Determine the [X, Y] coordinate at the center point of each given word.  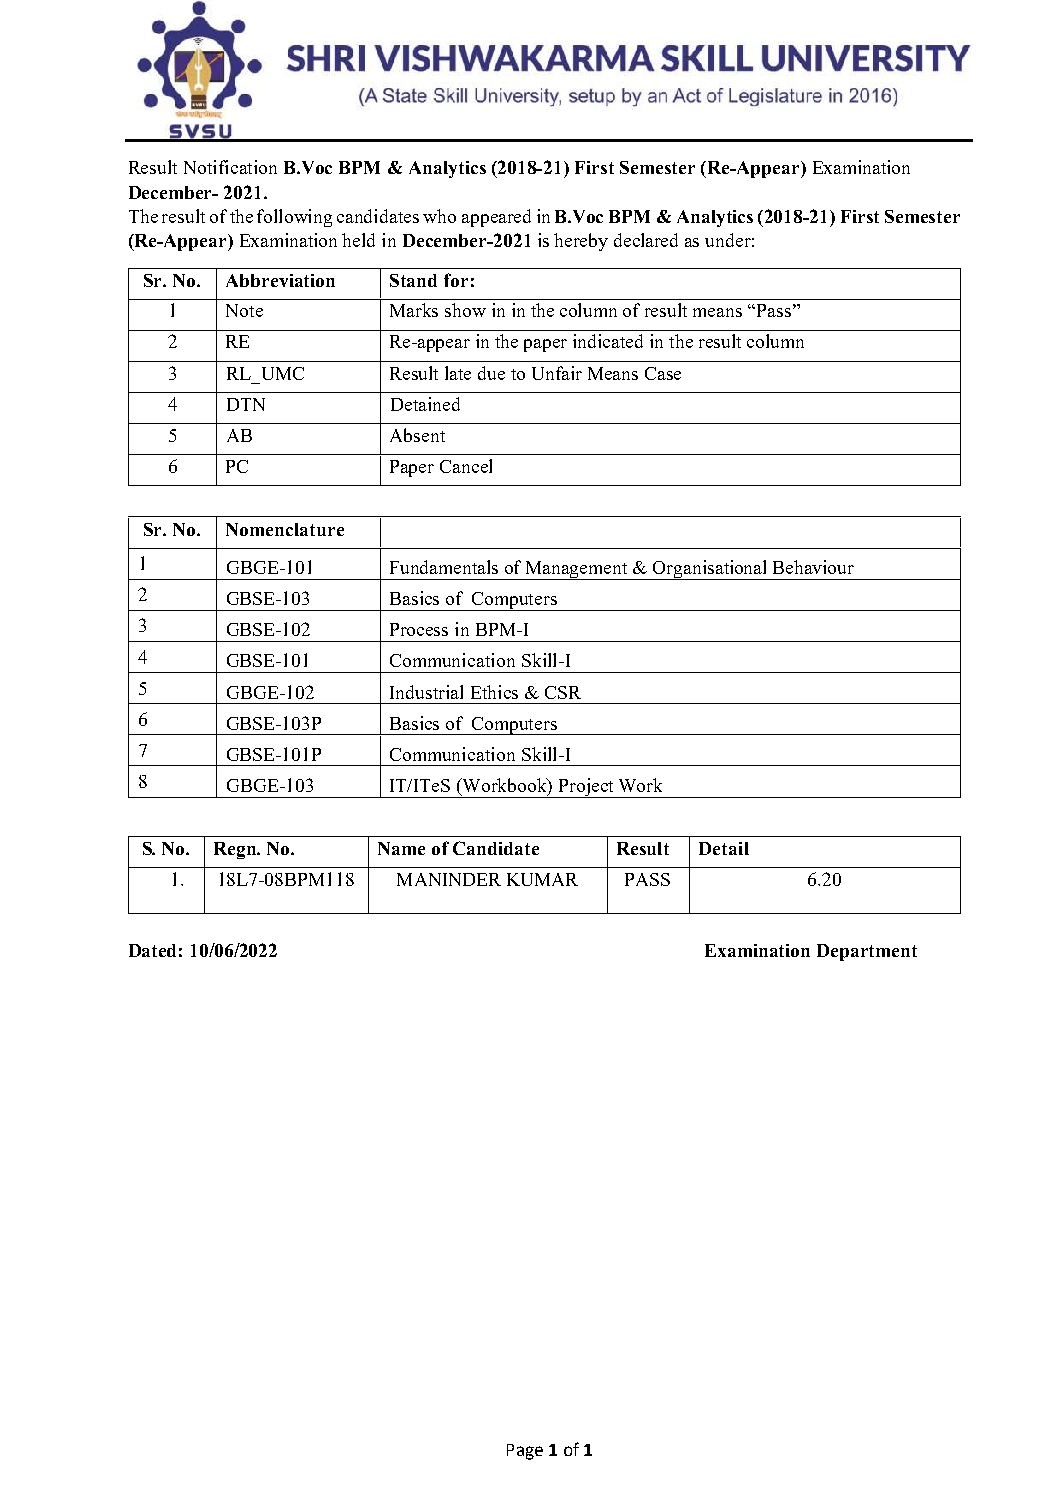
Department [867, 952]
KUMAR [542, 879]
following [294, 218]
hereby [581, 242]
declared [646, 240]
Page [525, 1452]
